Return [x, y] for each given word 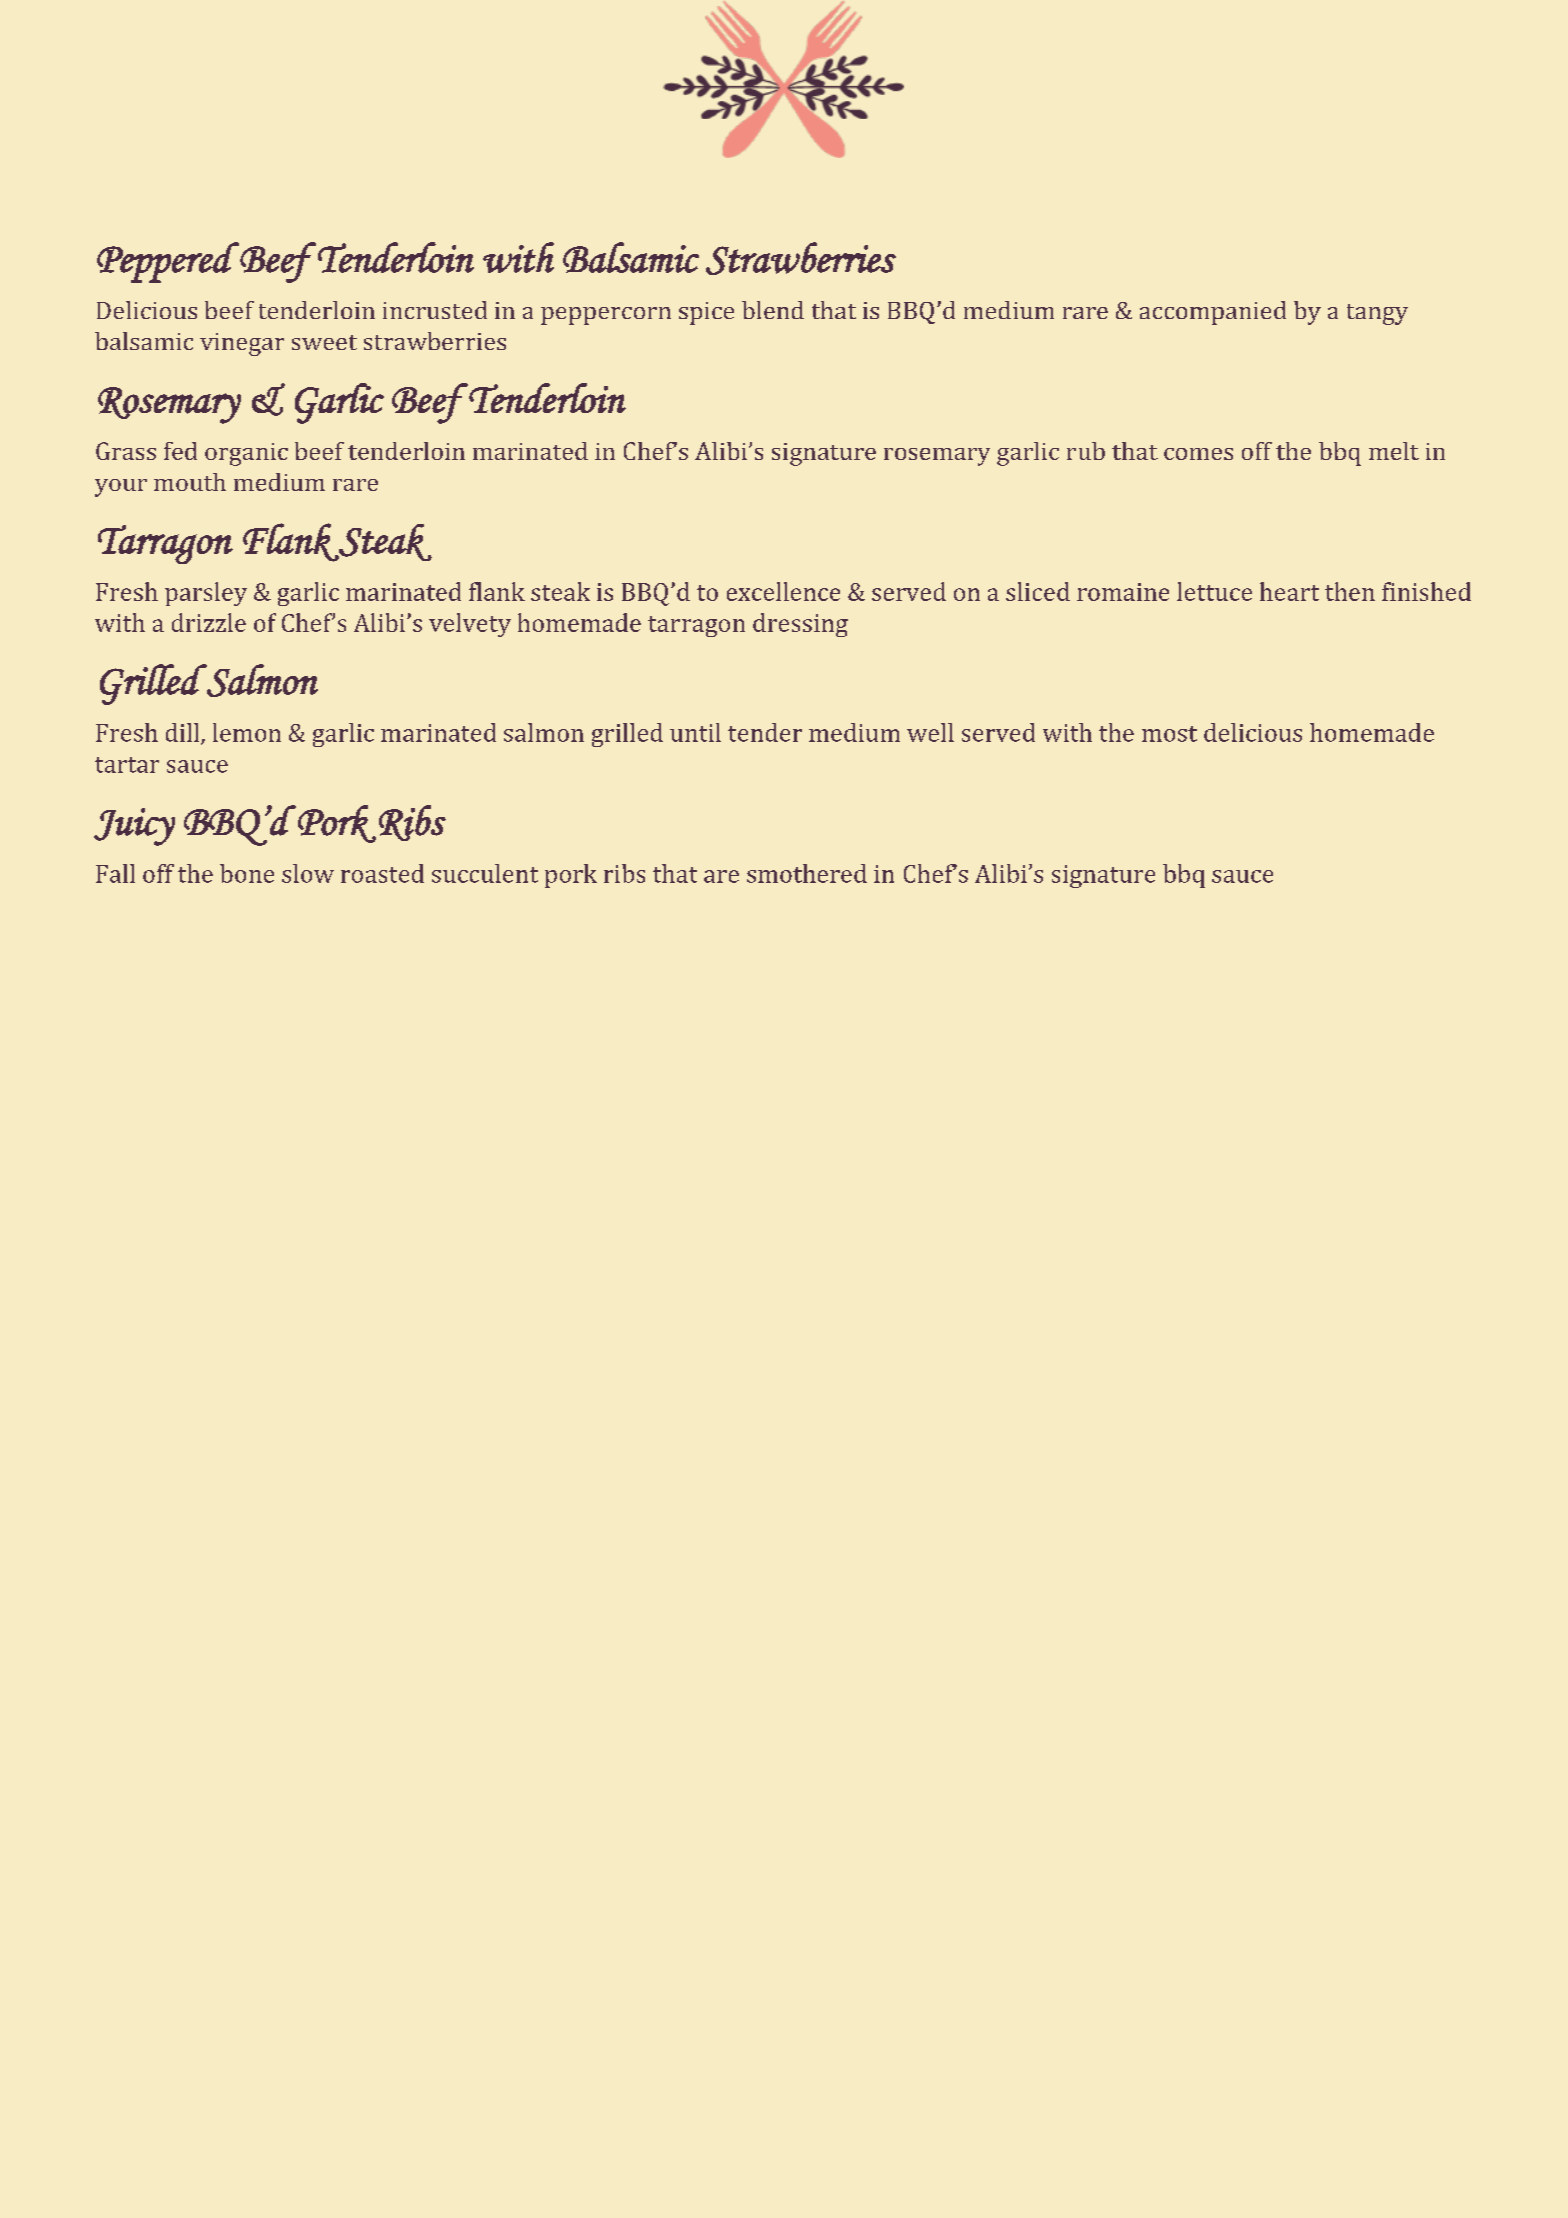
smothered [807, 873]
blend [773, 310]
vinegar [242, 344]
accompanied [1213, 313]
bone [247, 873]
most [1169, 734]
